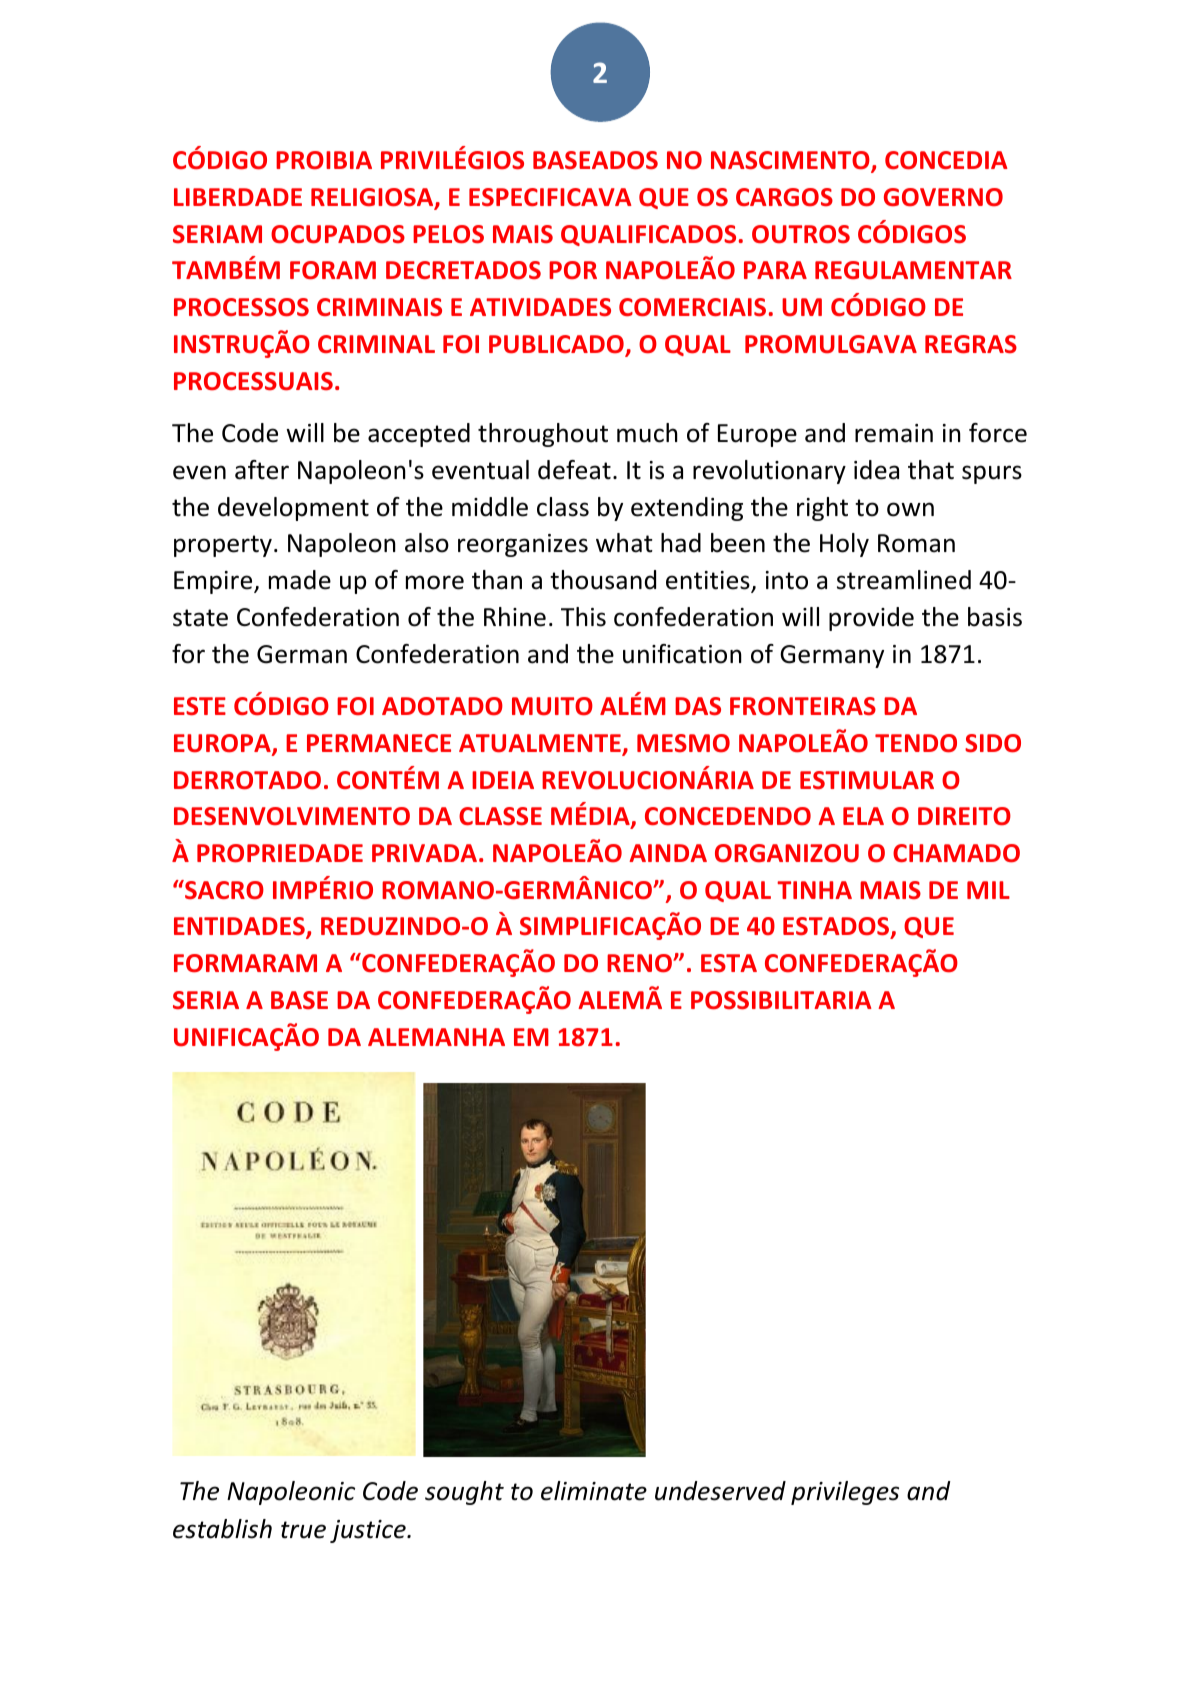 The height and width of the image is (1695, 1199). Describe the element at coordinates (293, 509) in the image. I see `development` at that location.
